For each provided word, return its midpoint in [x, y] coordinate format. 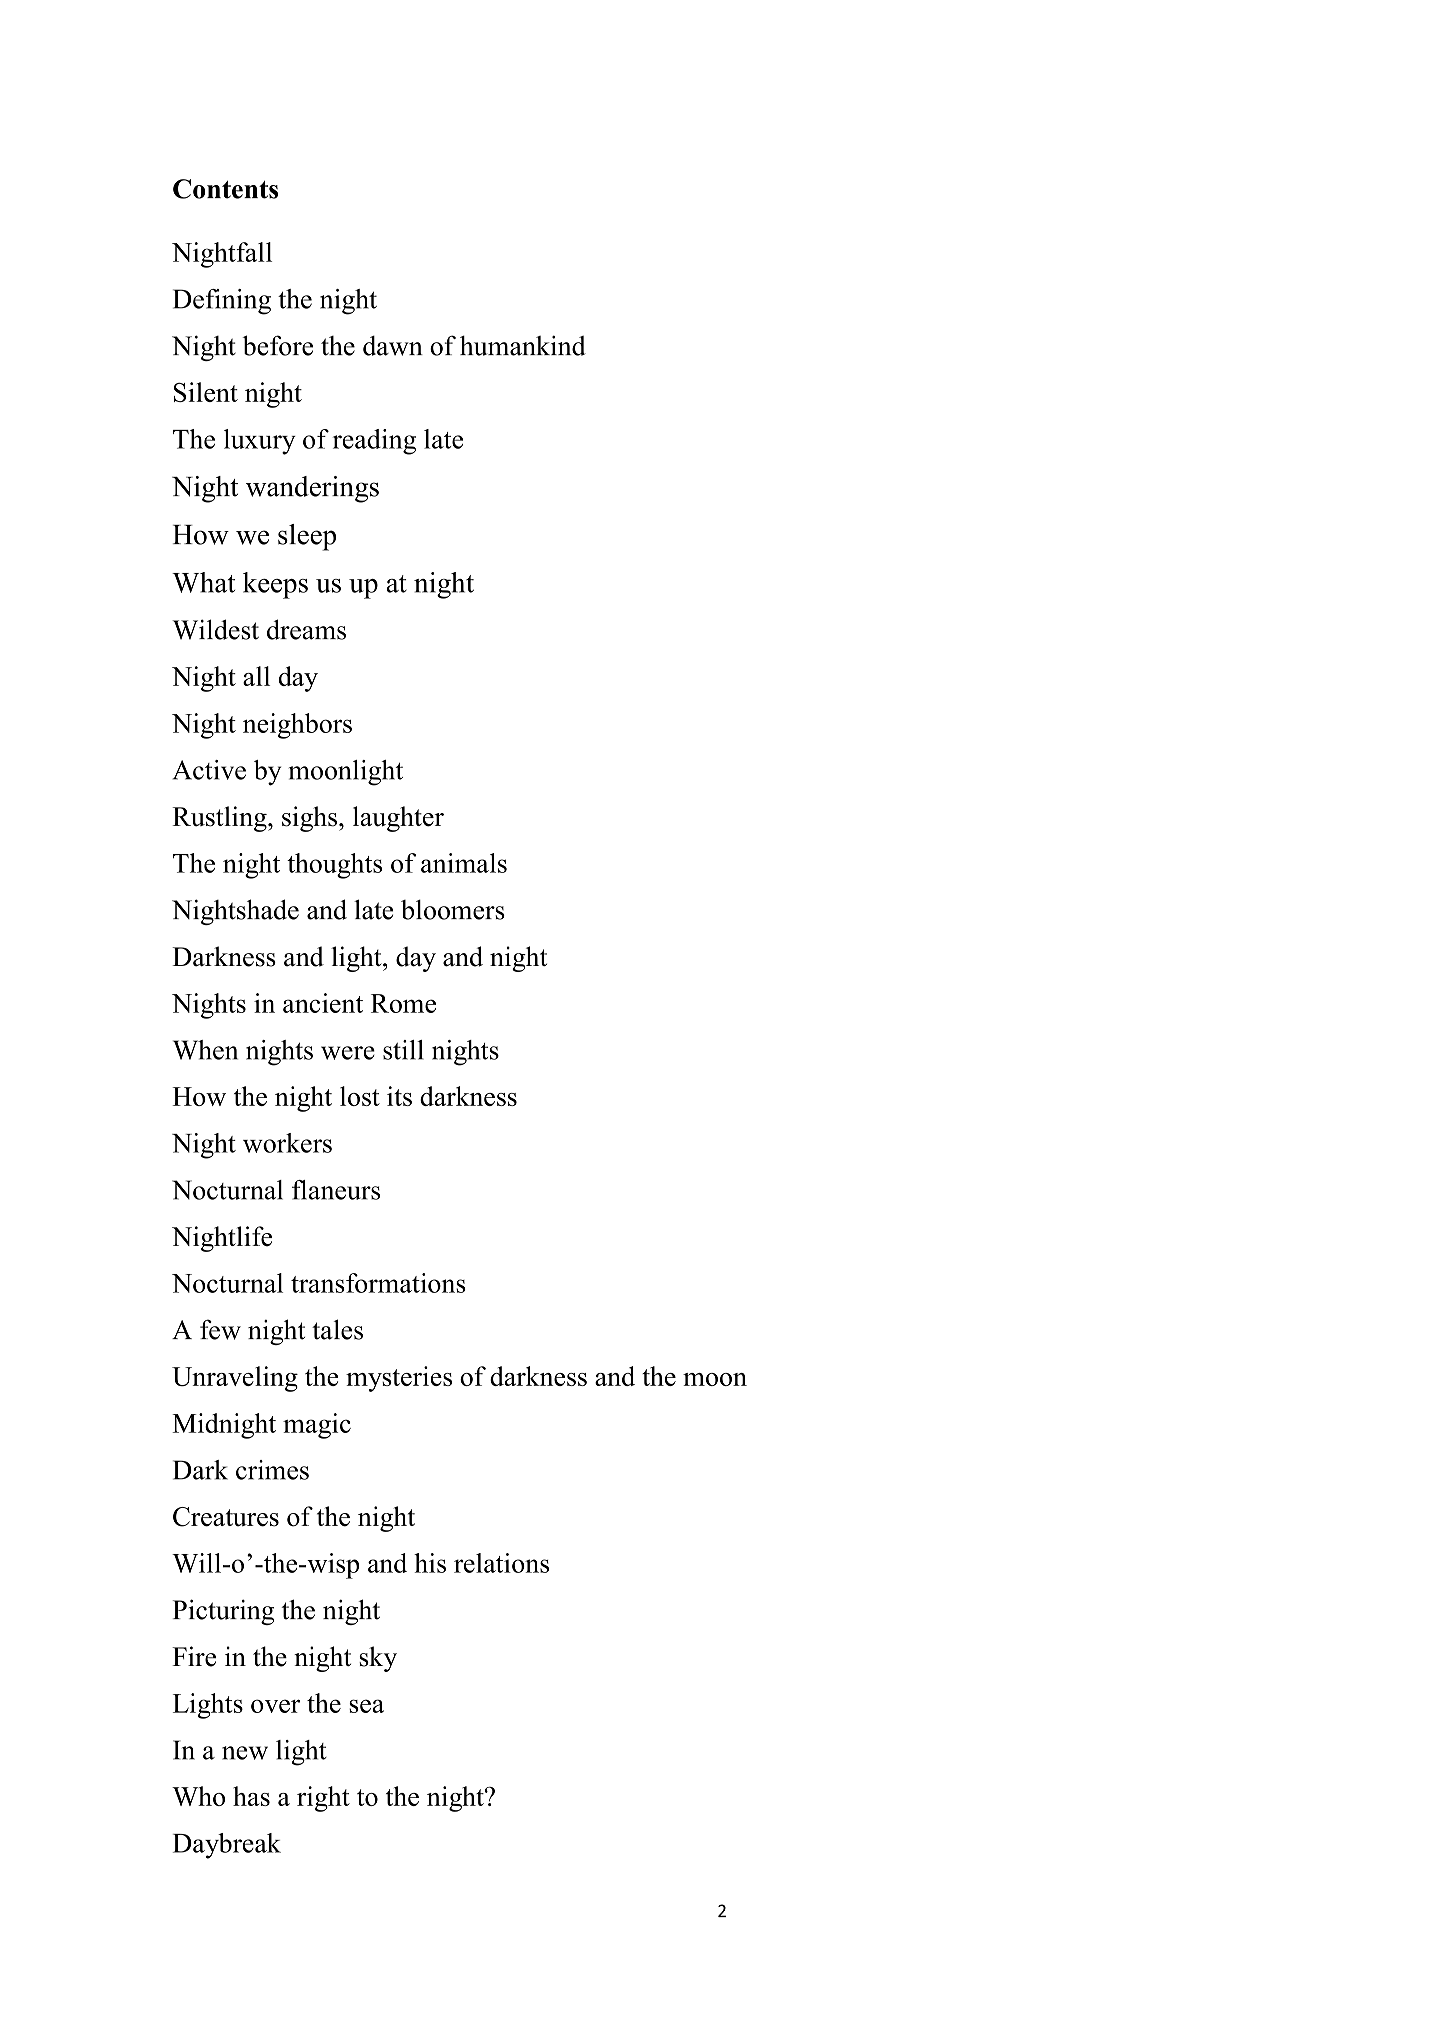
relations [501, 1563]
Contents [225, 189]
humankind [523, 345]
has [251, 1796]
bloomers [453, 909]
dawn [393, 346]
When [205, 1050]
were [348, 1053]
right [323, 1799]
